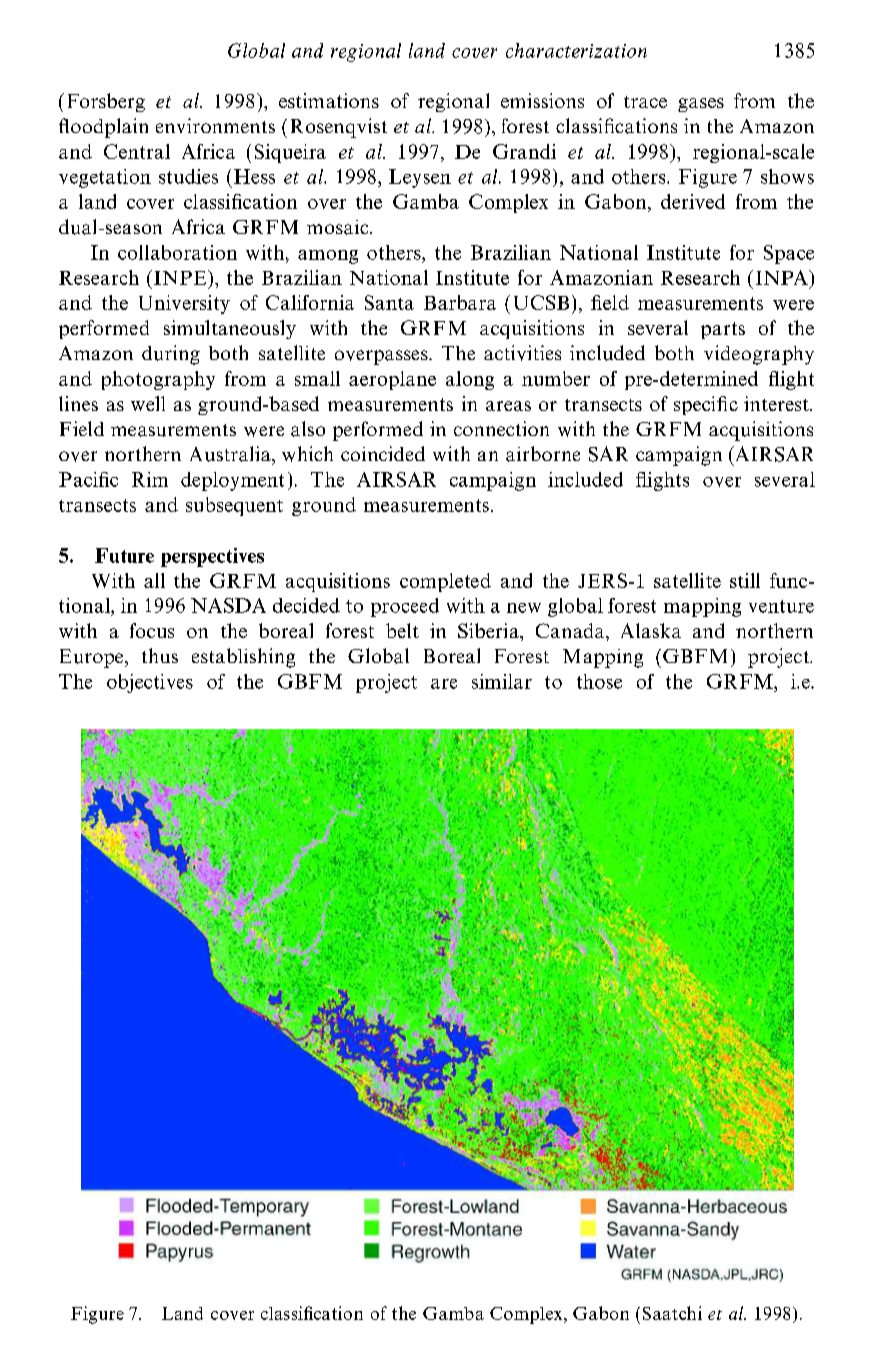  I want to click on Alaska, so click(651, 630).
